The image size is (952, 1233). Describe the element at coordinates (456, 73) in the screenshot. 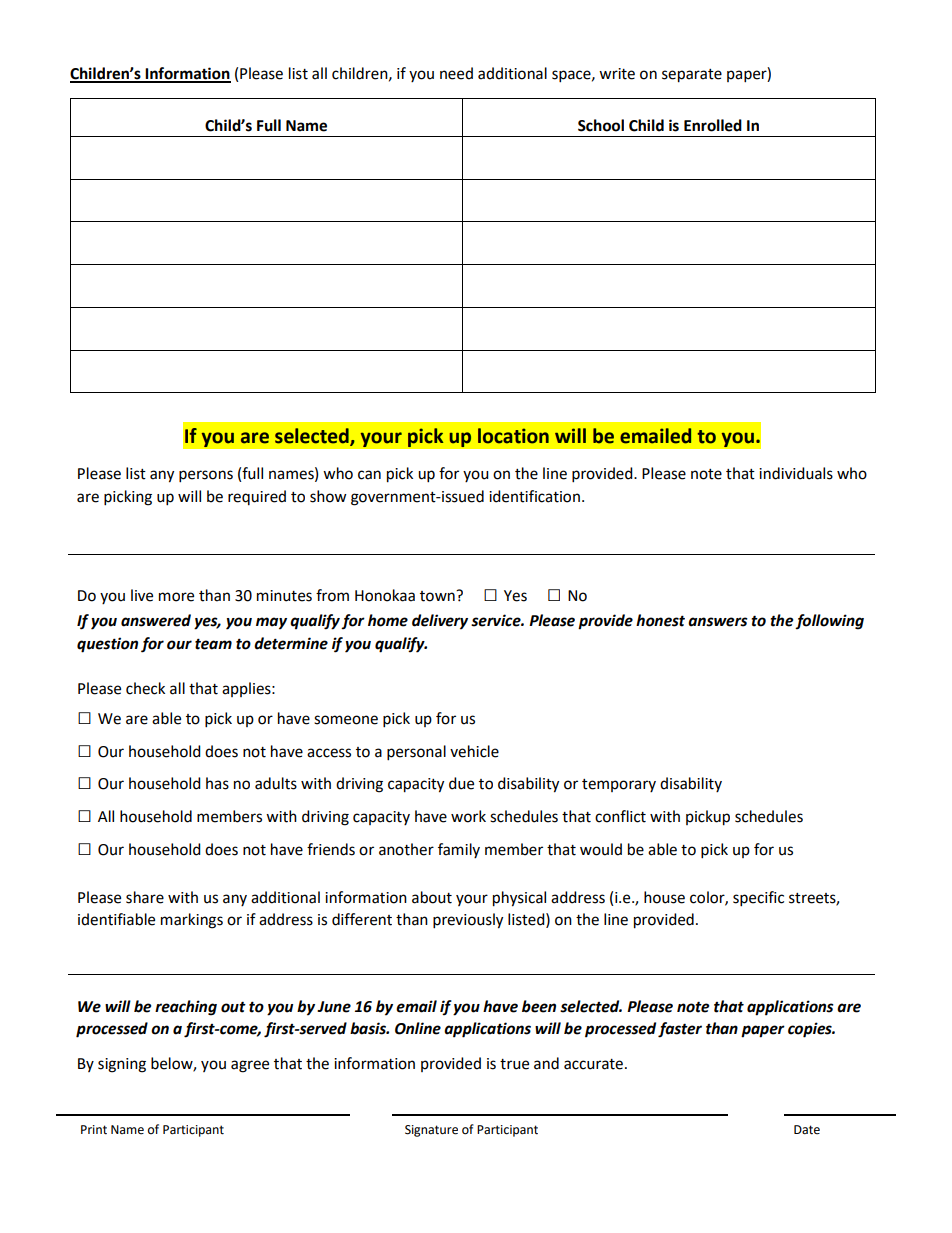

I see `need` at that location.
